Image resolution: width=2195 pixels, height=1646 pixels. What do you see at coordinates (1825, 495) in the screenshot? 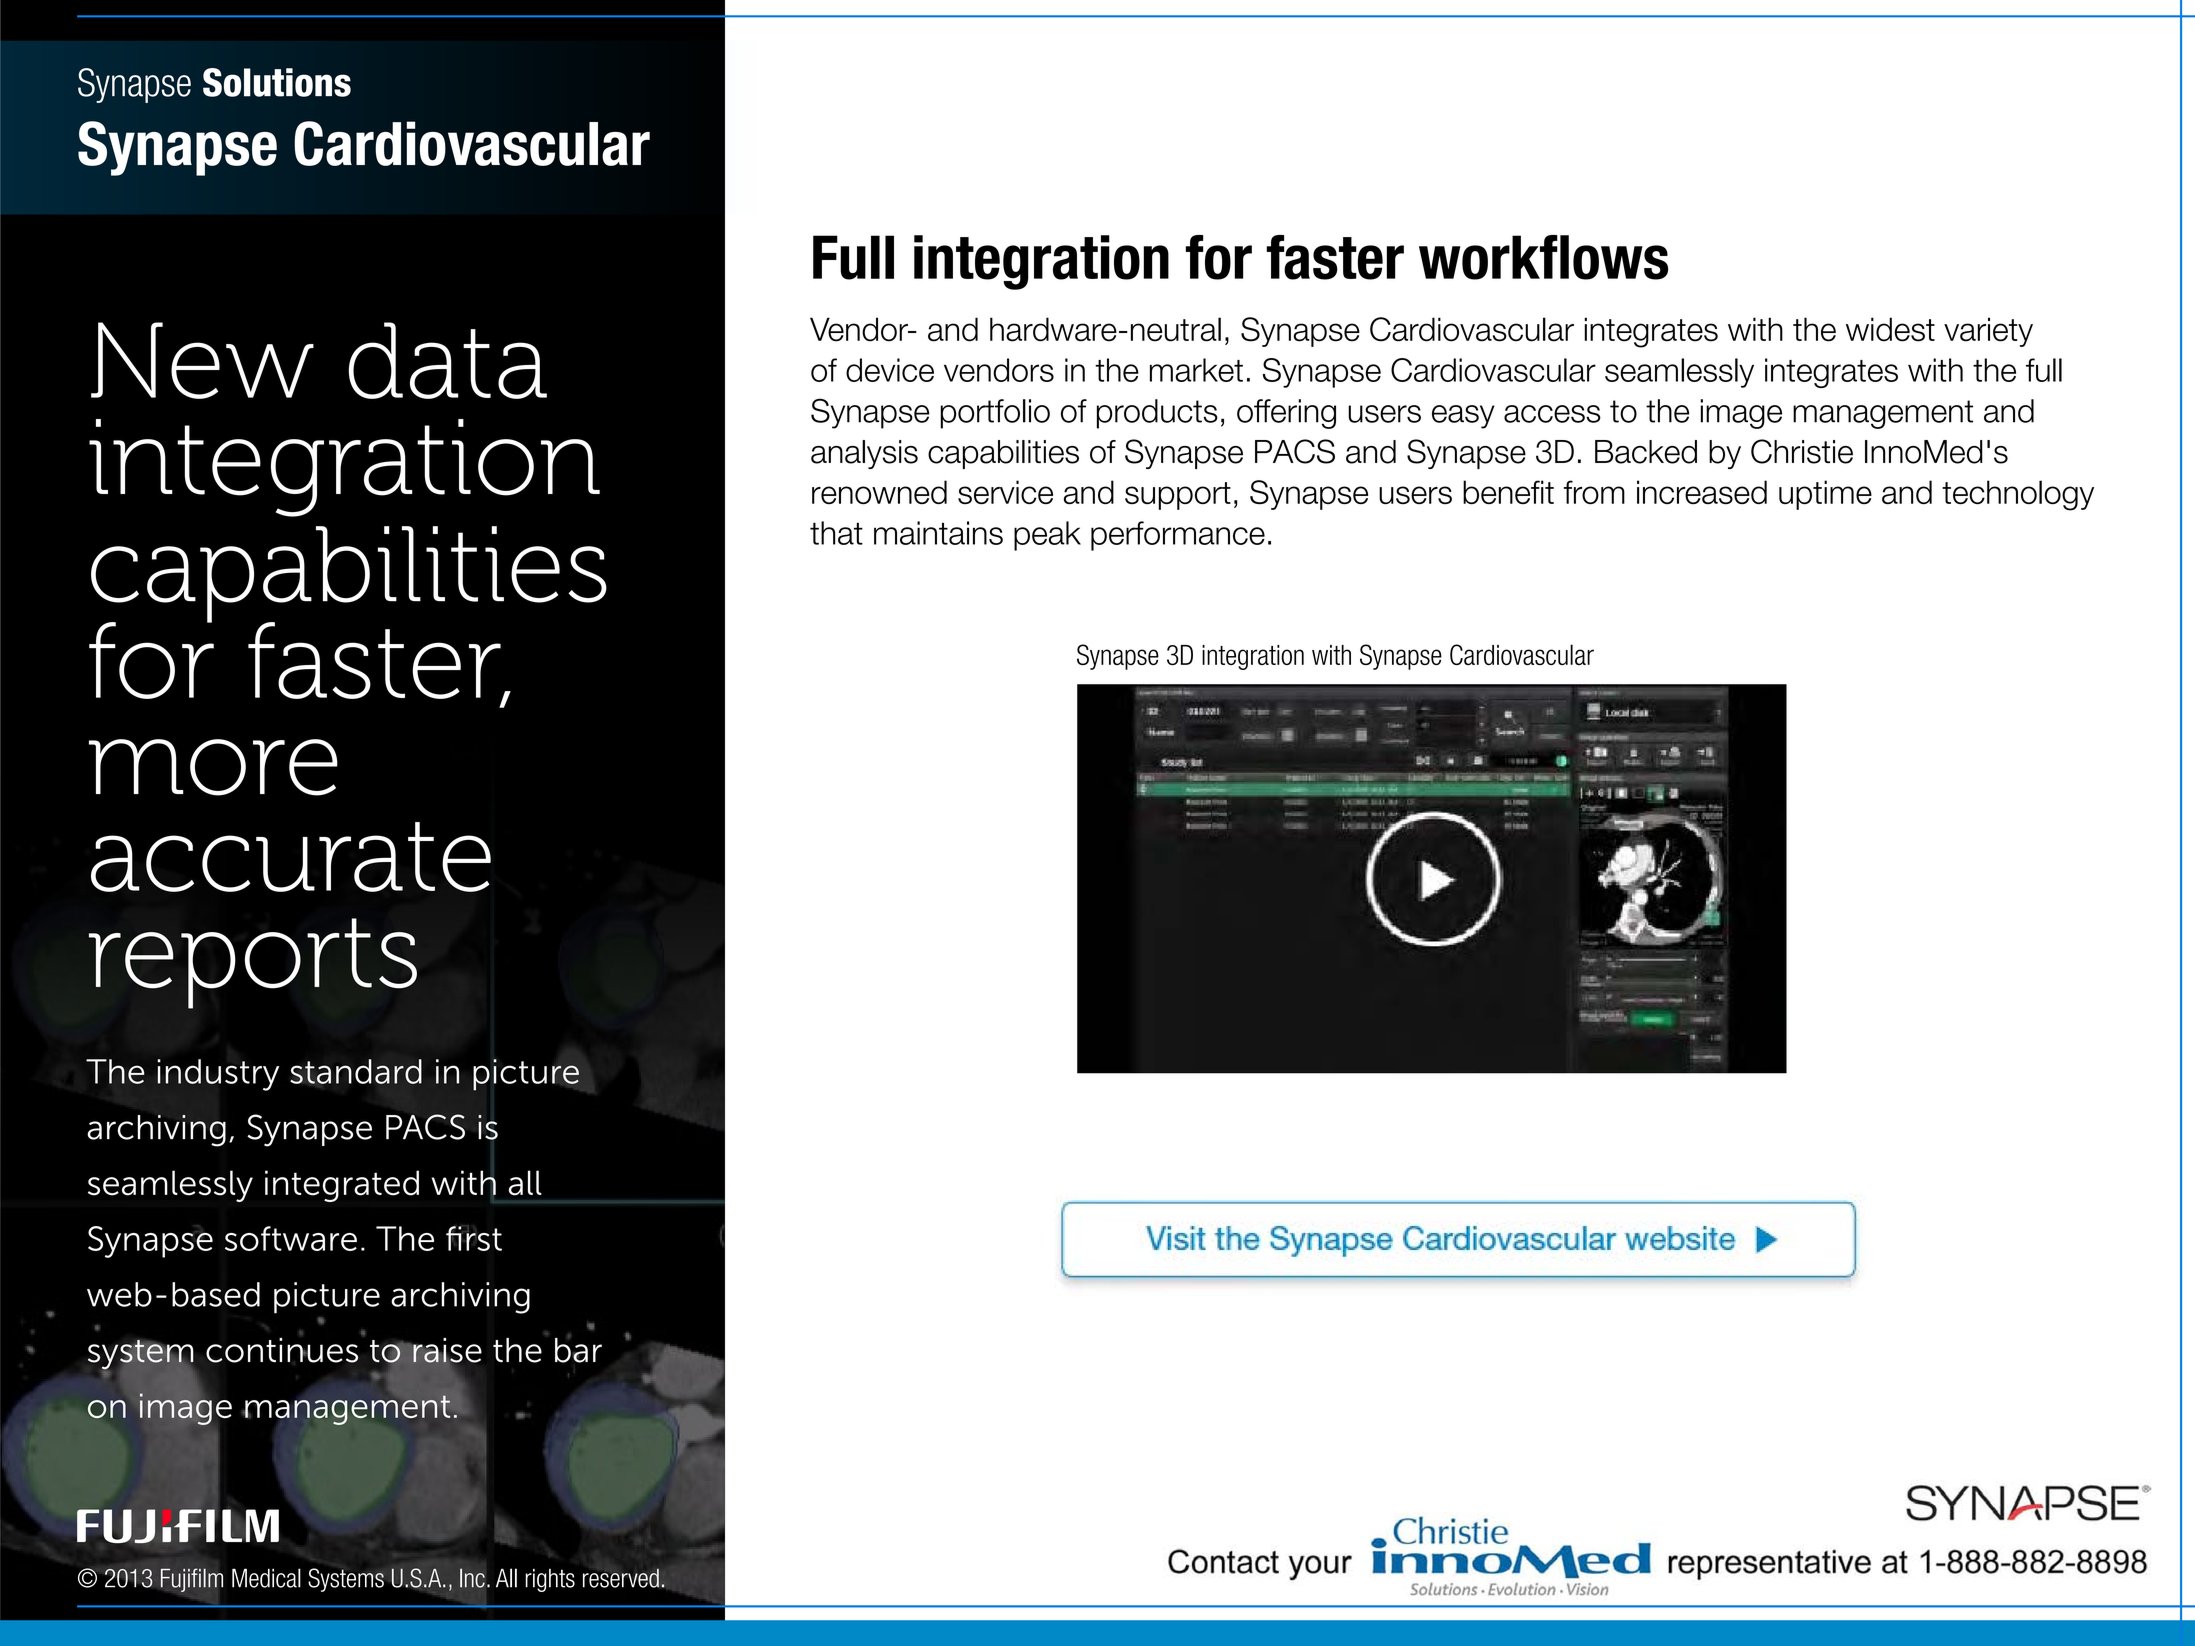
I see `uptime` at bounding box center [1825, 495].
